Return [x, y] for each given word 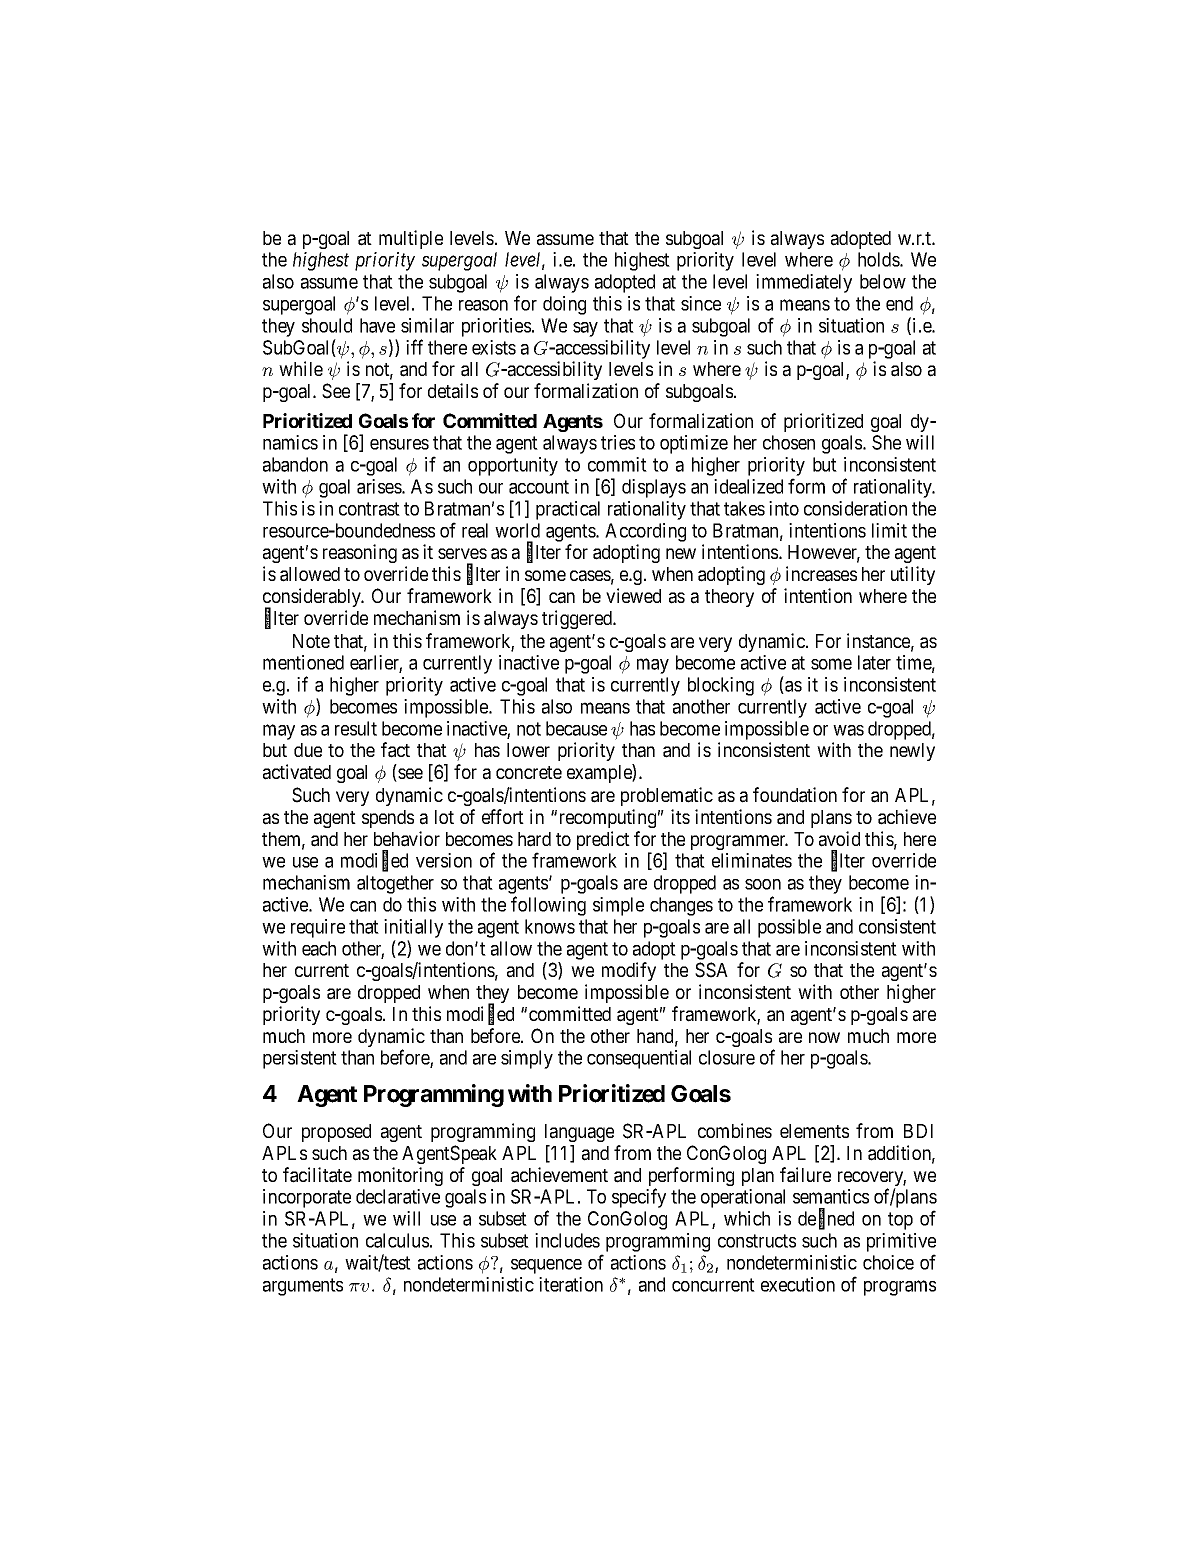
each [319, 948]
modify [629, 971]
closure [727, 1057]
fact [395, 750]
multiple [411, 239]
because [576, 728]
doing [564, 305]
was [848, 730]
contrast [369, 509]
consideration [855, 508]
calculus [397, 1240]
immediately [804, 283]
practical [568, 510]
